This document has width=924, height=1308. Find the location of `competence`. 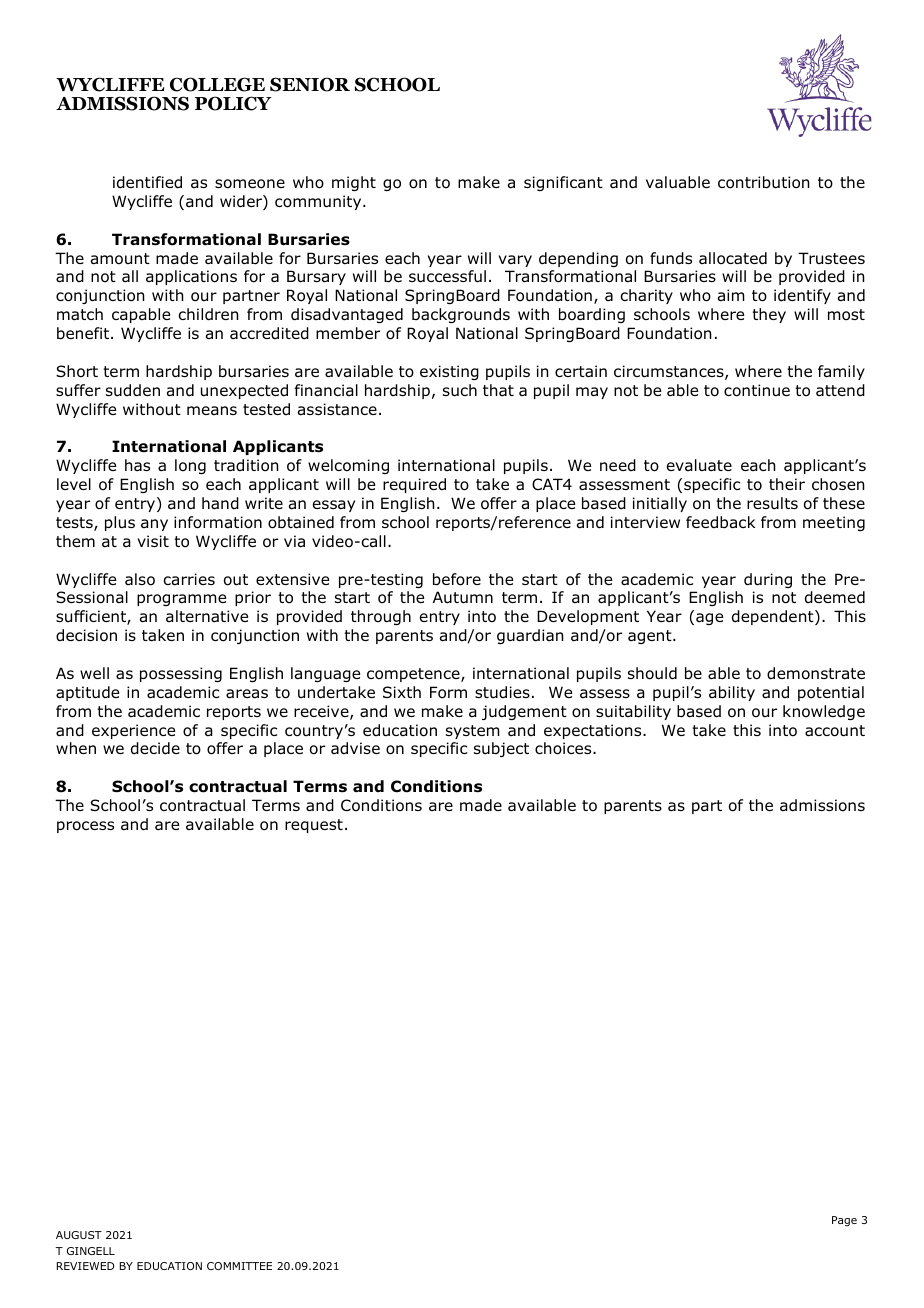

competence is located at coordinates (414, 675).
